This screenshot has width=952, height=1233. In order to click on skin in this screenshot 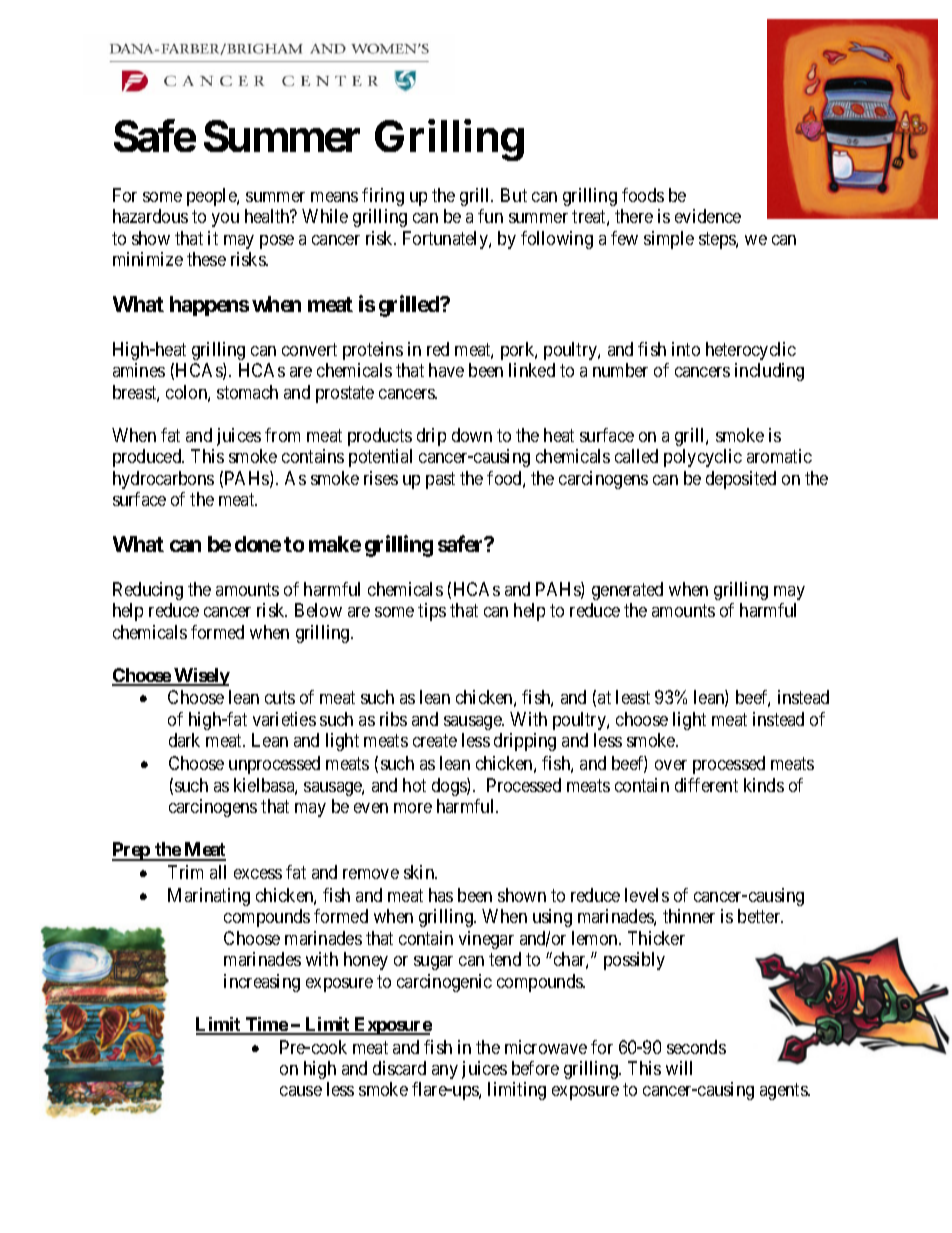, I will do `click(420, 872)`.
